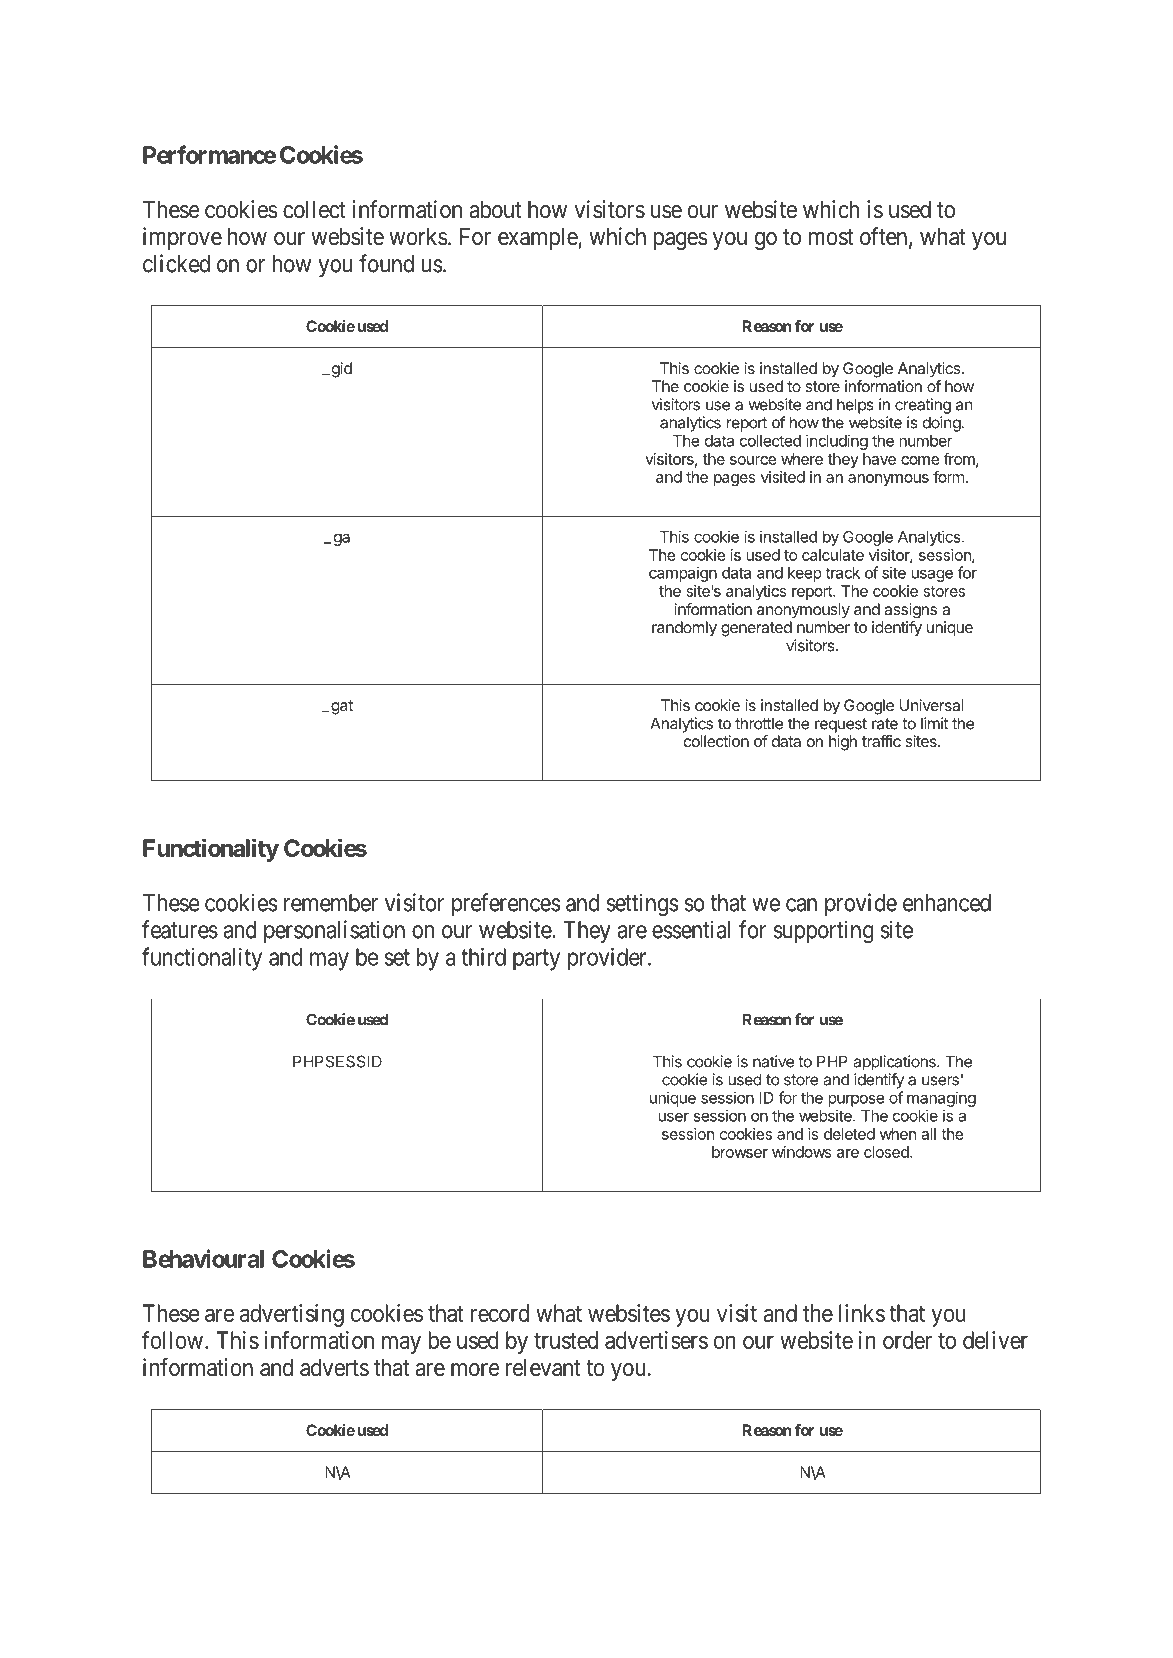  What do you see at coordinates (831, 237) in the image?
I see `most` at bounding box center [831, 237].
